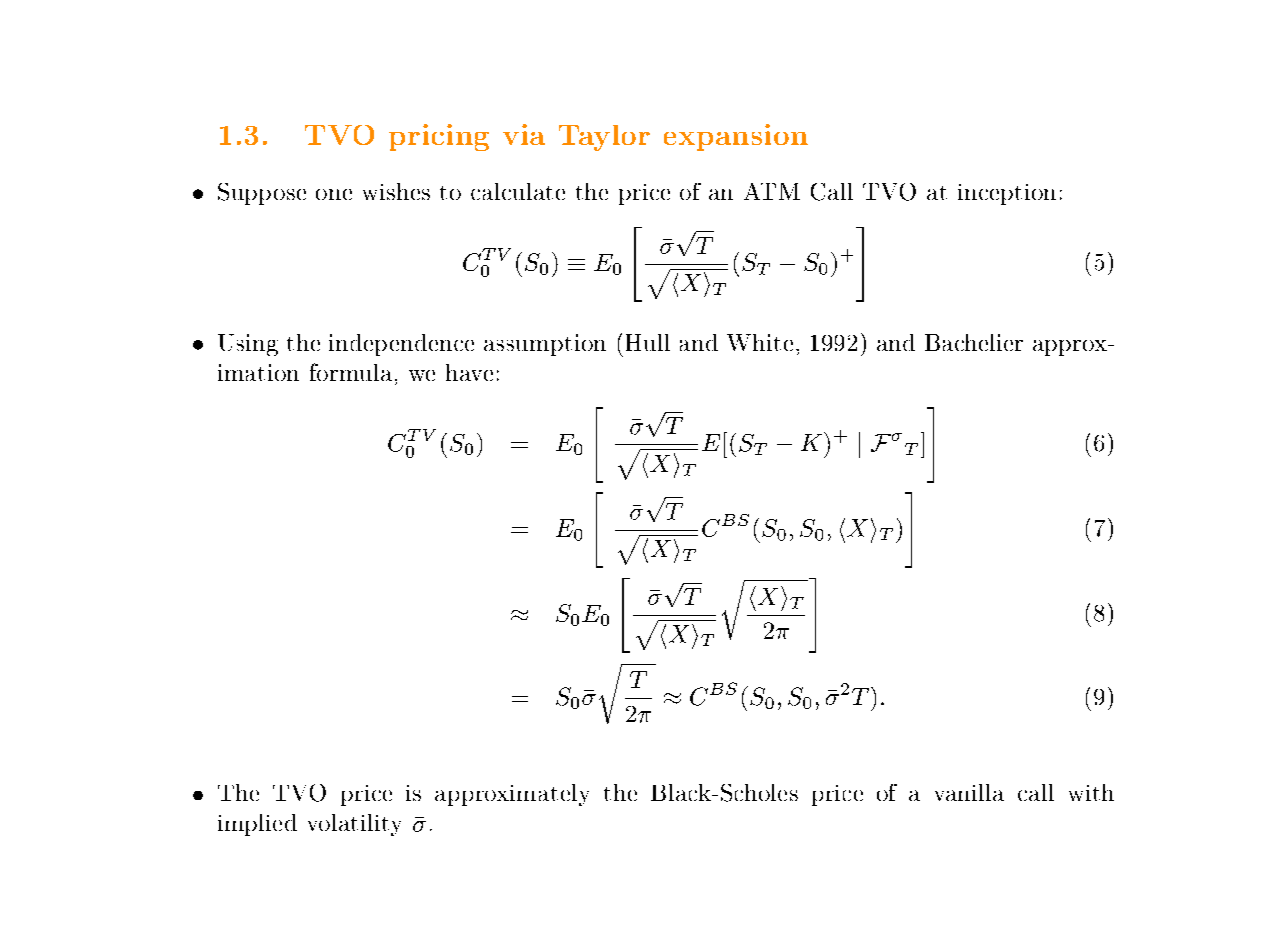 This document has width=1270, height=952. What do you see at coordinates (604, 138) in the document?
I see `Taylor` at bounding box center [604, 138].
